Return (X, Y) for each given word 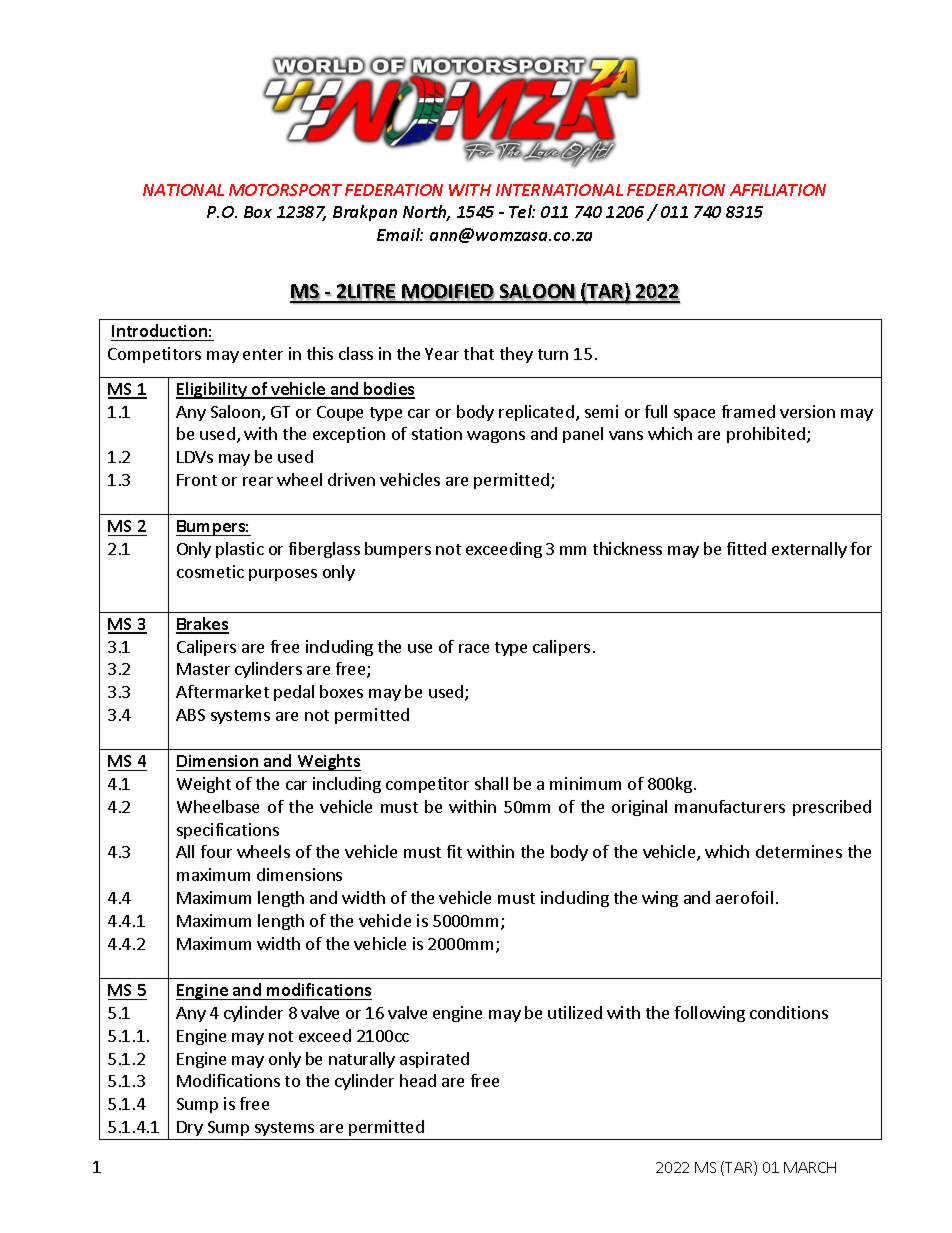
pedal (294, 693)
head (418, 1080)
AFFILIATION (778, 190)
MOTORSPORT (285, 190)
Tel (522, 211)
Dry (190, 1128)
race (474, 648)
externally (809, 550)
